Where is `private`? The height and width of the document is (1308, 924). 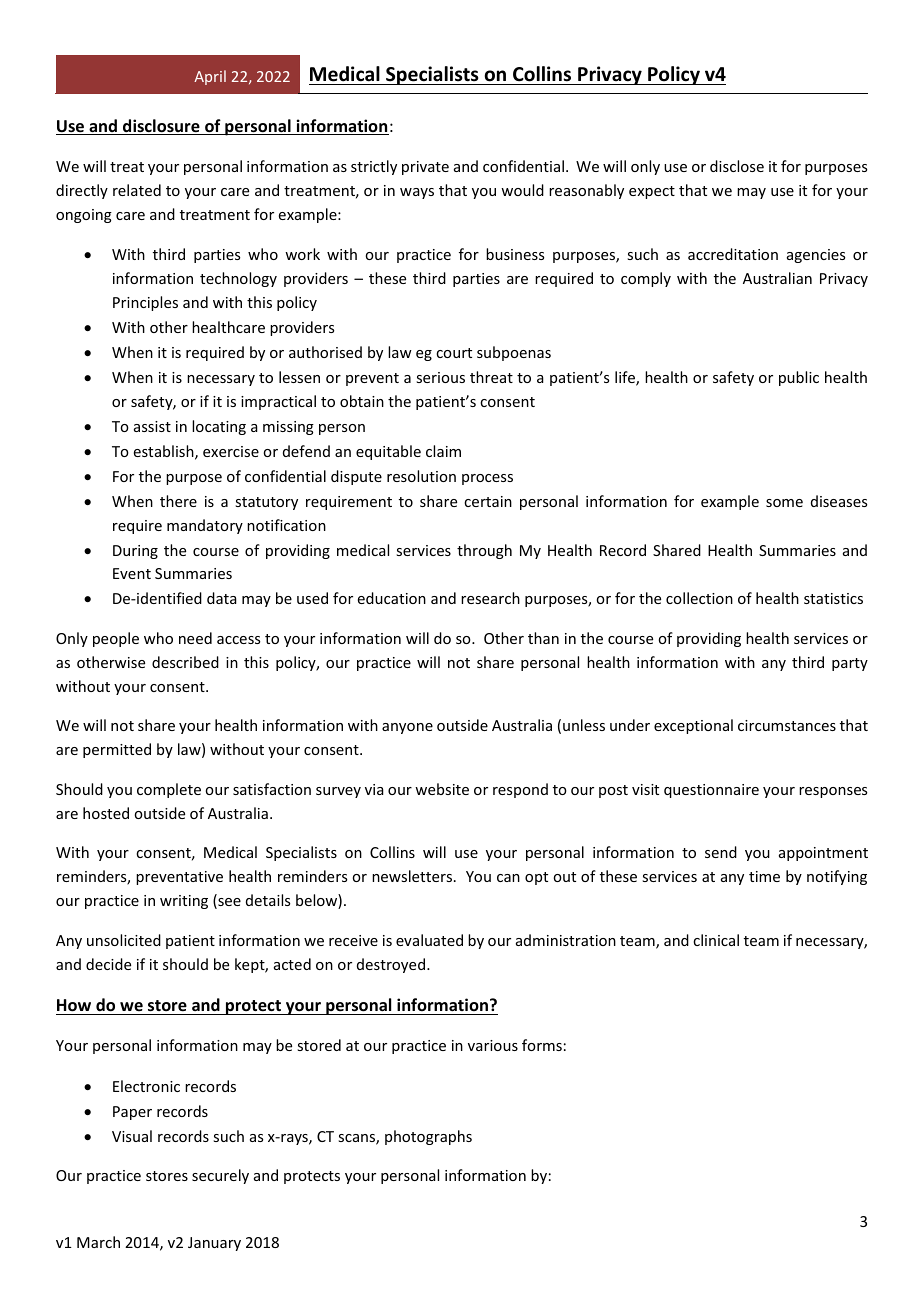 private is located at coordinates (425, 168).
